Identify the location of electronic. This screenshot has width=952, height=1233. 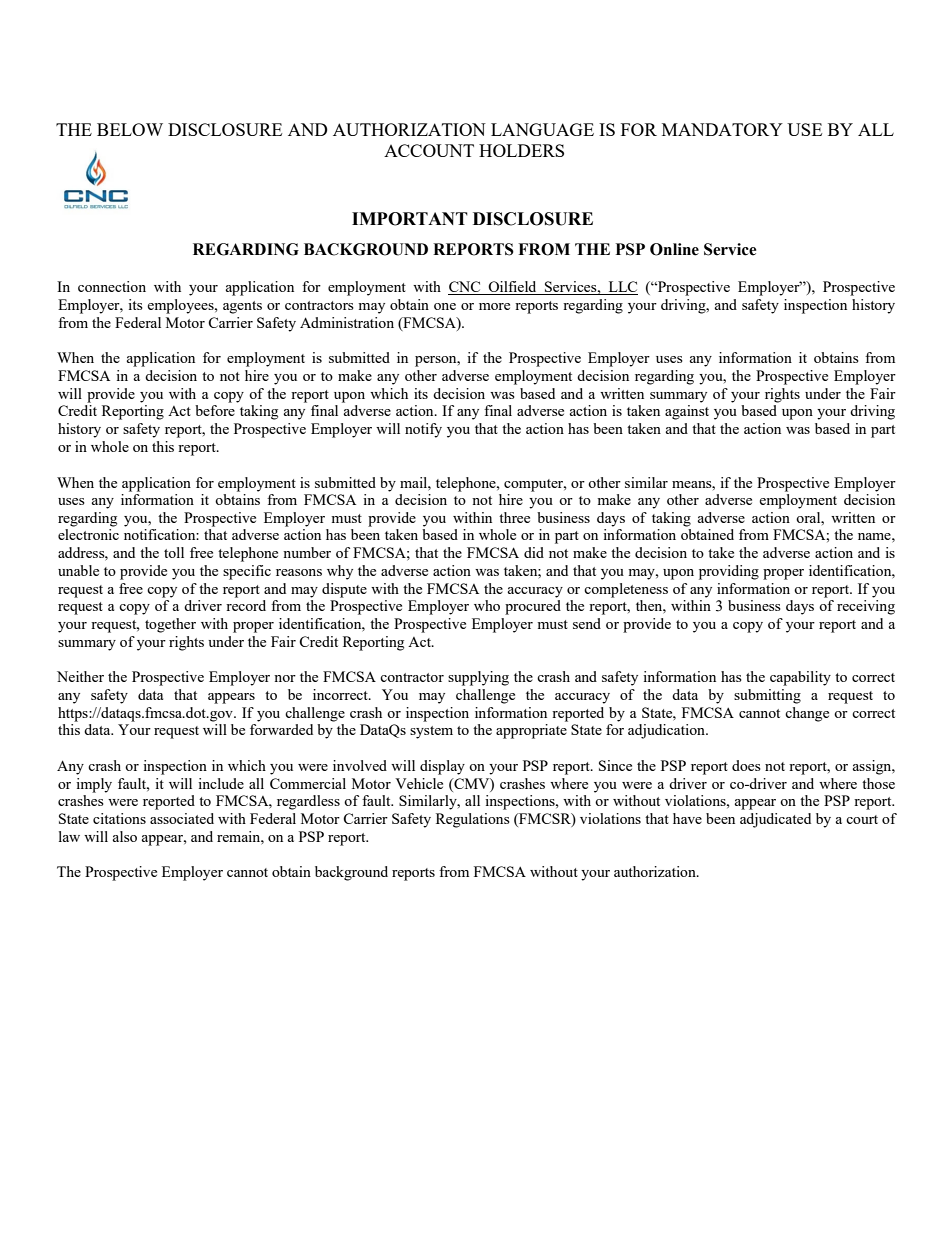
(88, 534).
